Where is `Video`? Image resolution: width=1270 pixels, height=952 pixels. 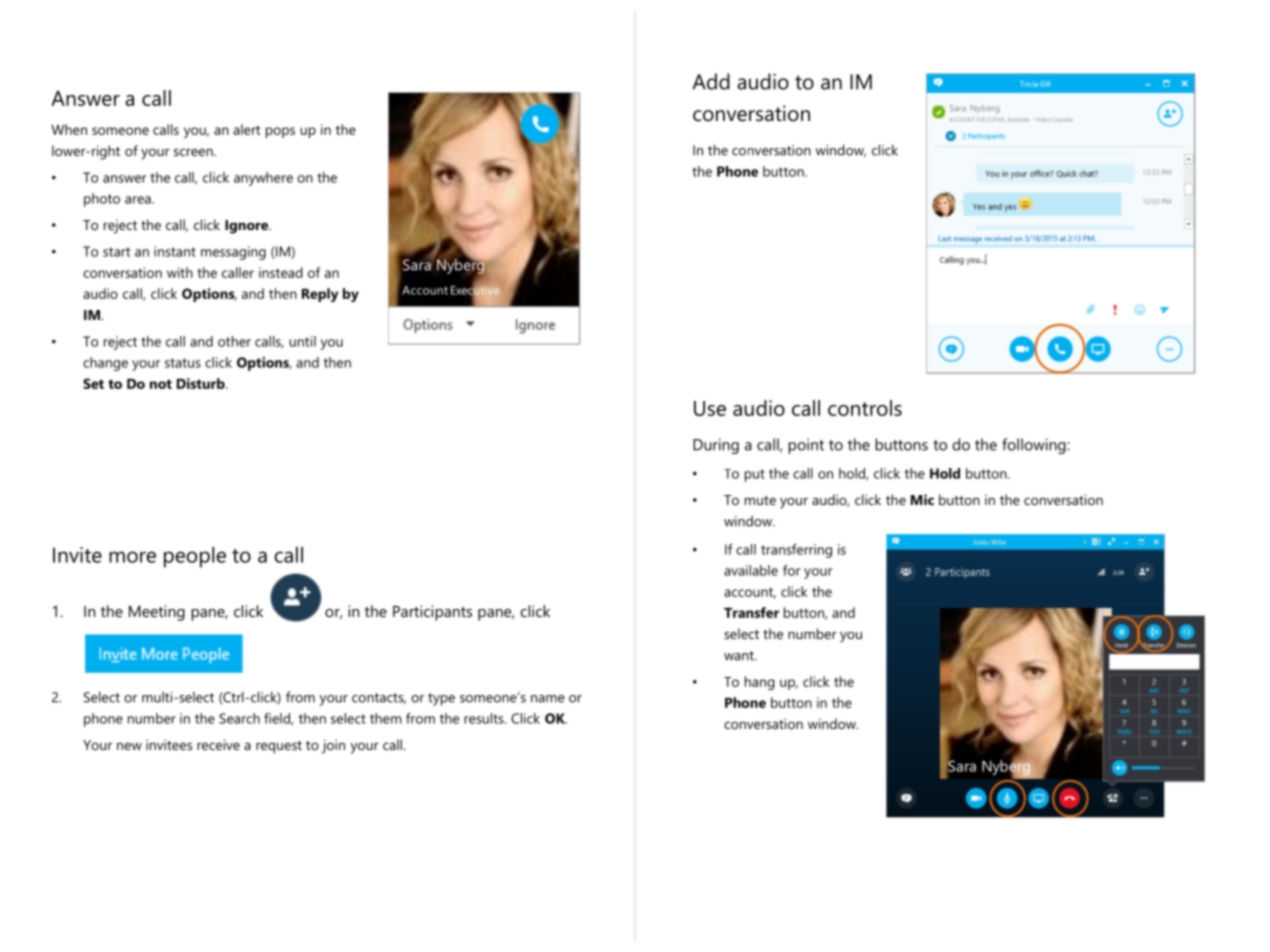 Video is located at coordinates (1042, 120).
